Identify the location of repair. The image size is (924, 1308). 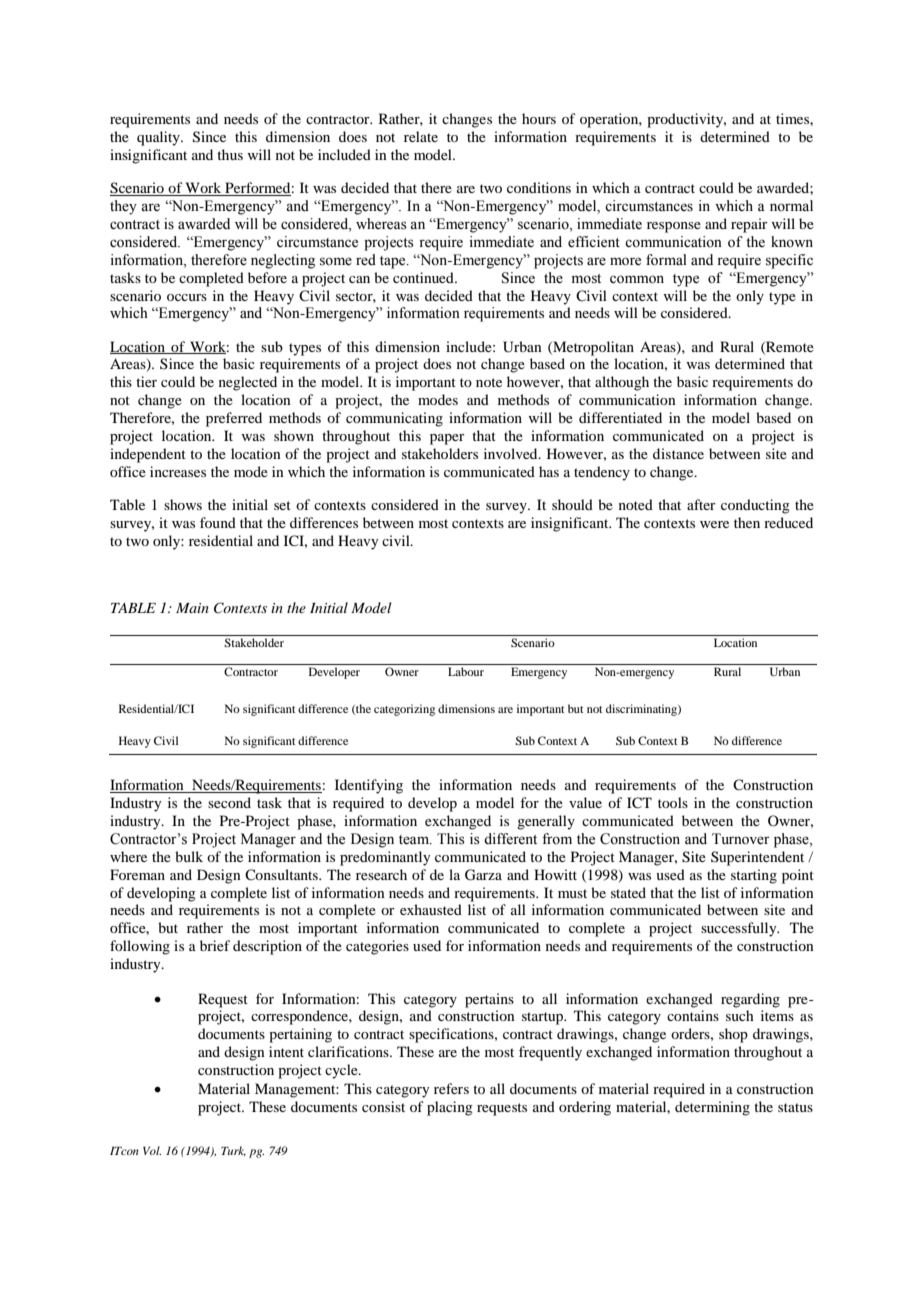
(749, 225).
